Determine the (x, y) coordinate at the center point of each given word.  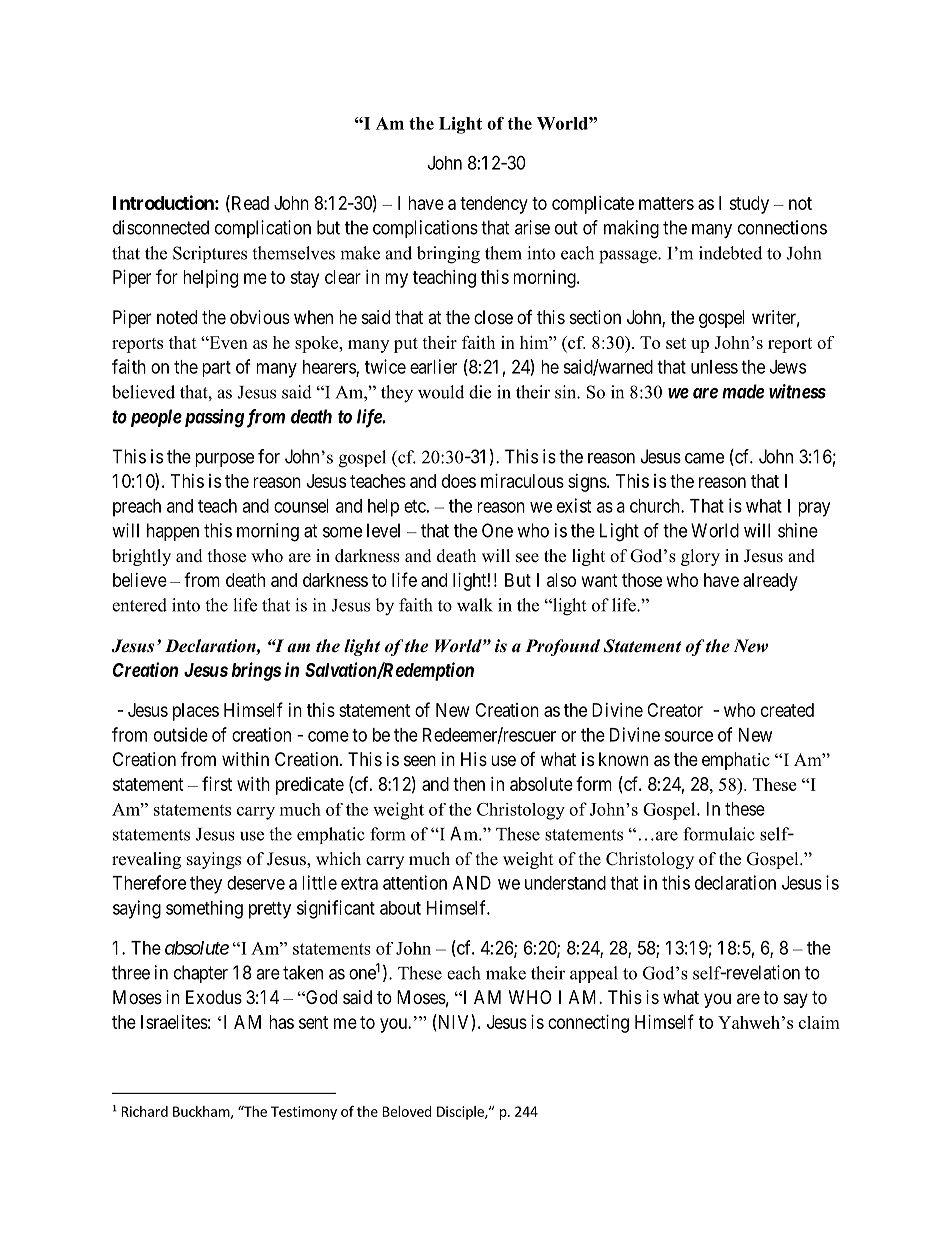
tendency (494, 205)
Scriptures (210, 254)
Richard (145, 1111)
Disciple (461, 1113)
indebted (730, 253)
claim (819, 1022)
